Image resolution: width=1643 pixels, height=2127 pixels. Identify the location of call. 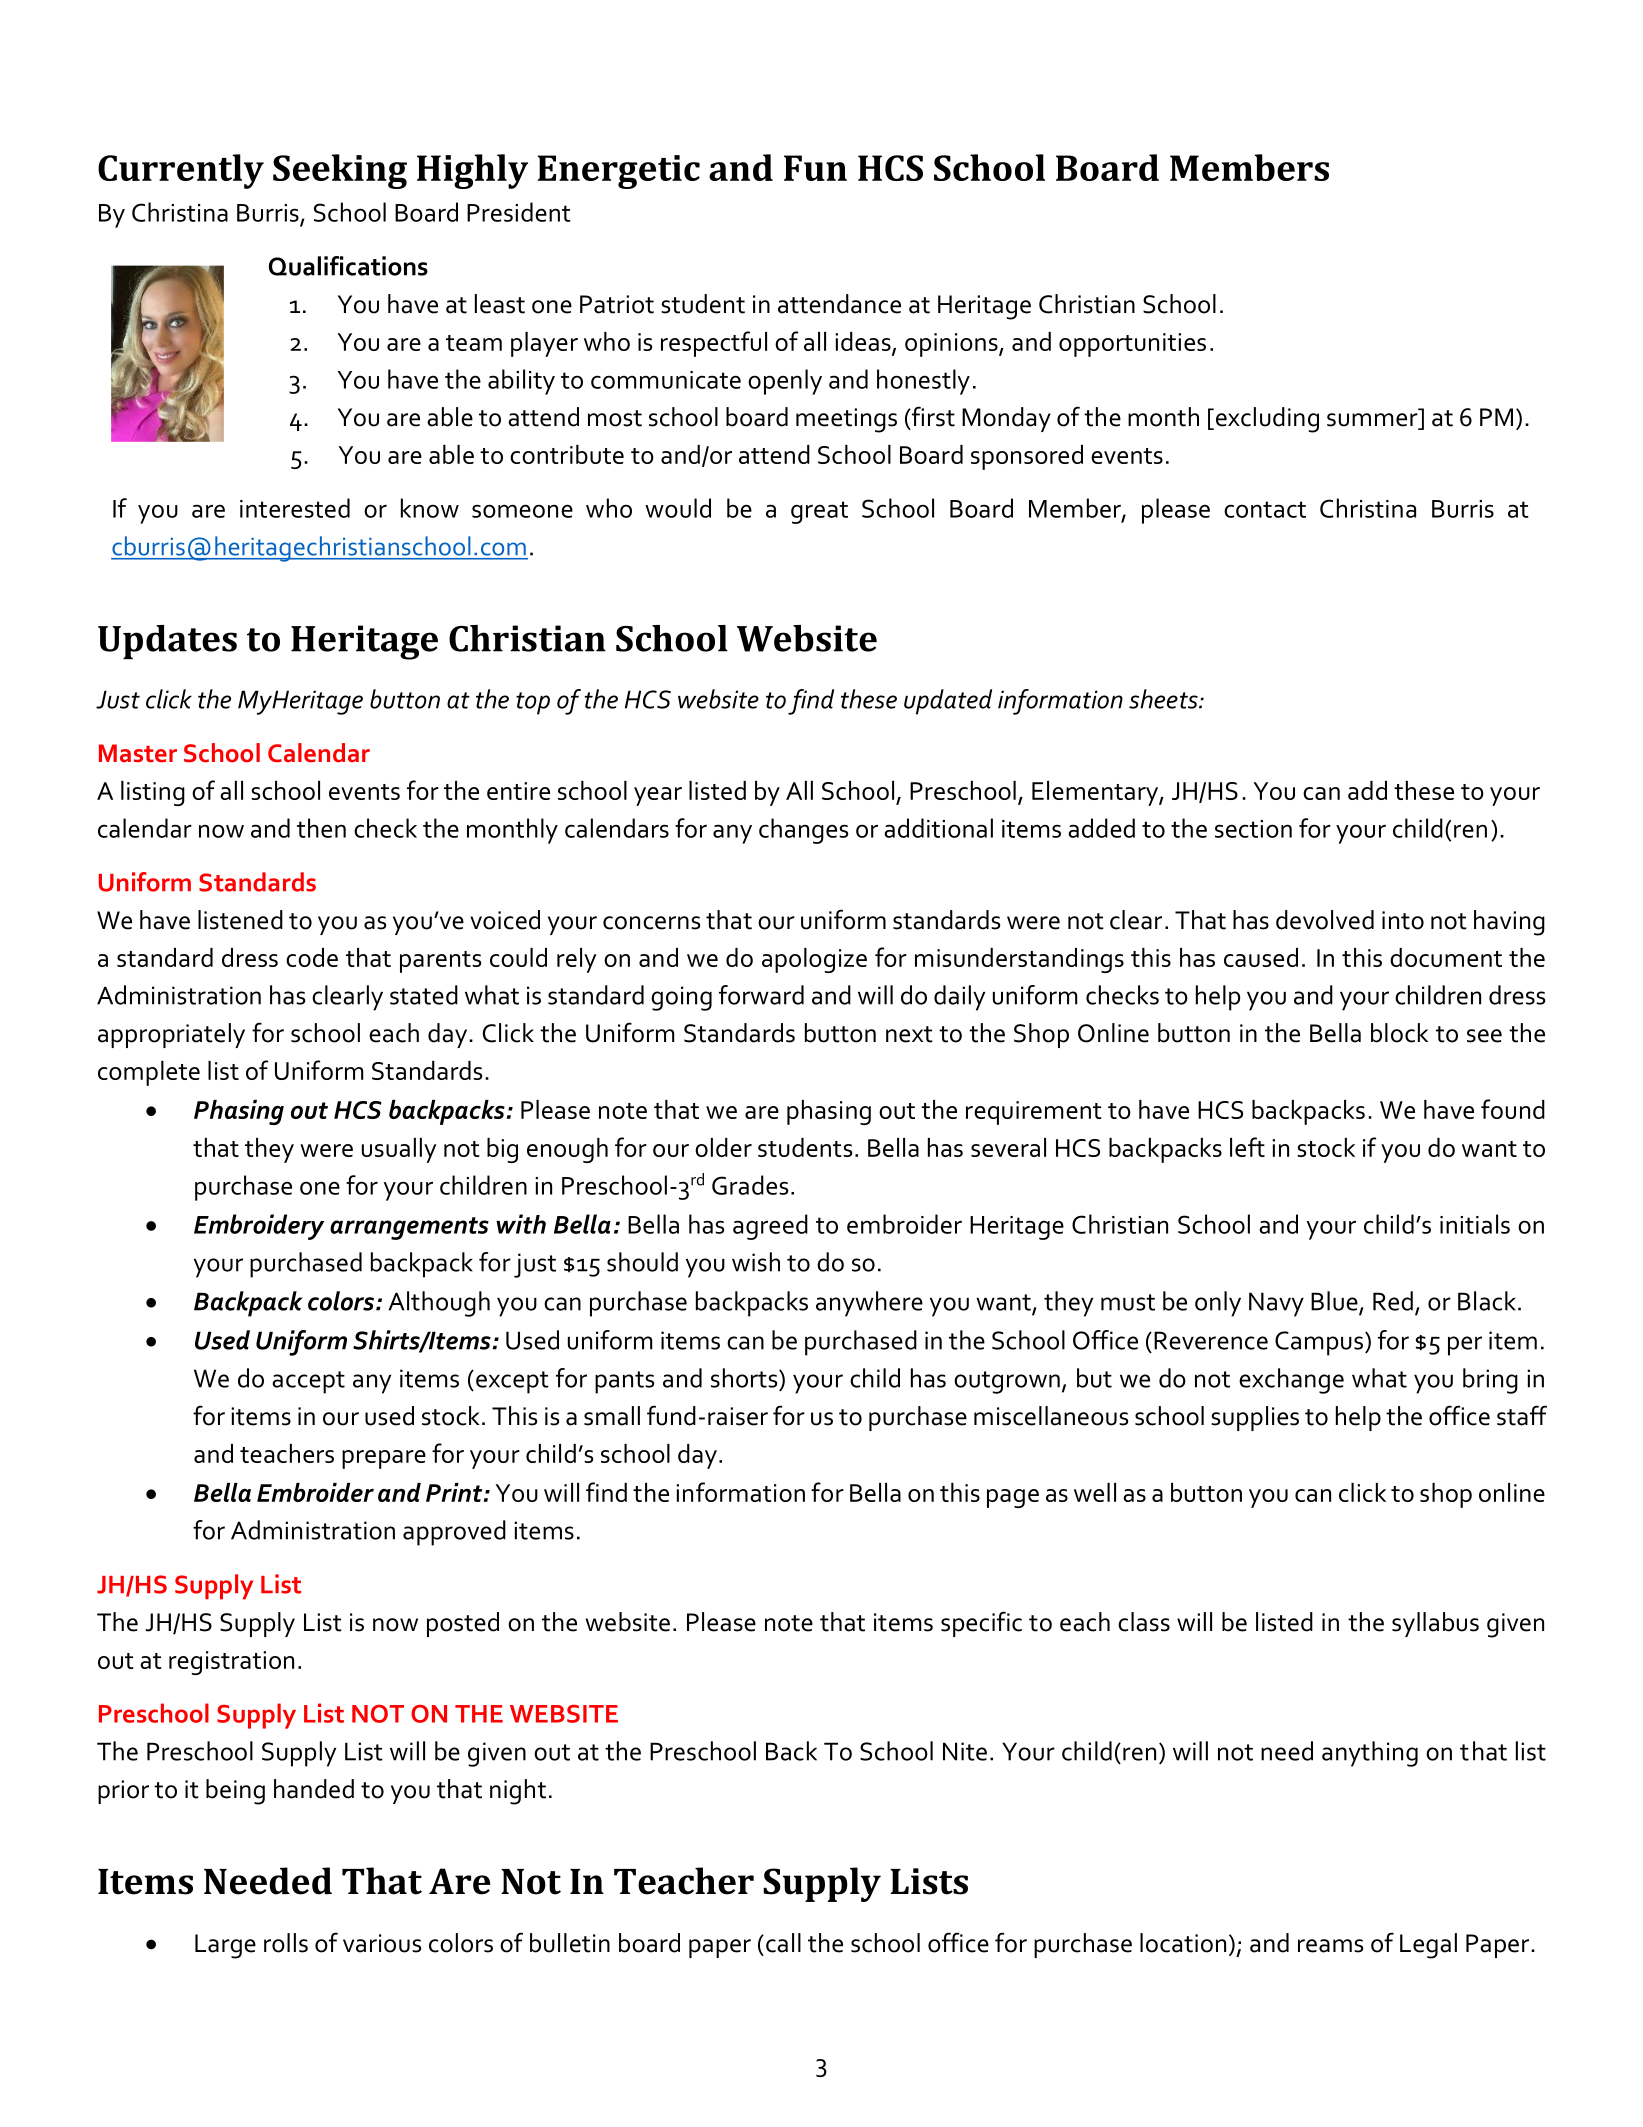
(783, 1943).
